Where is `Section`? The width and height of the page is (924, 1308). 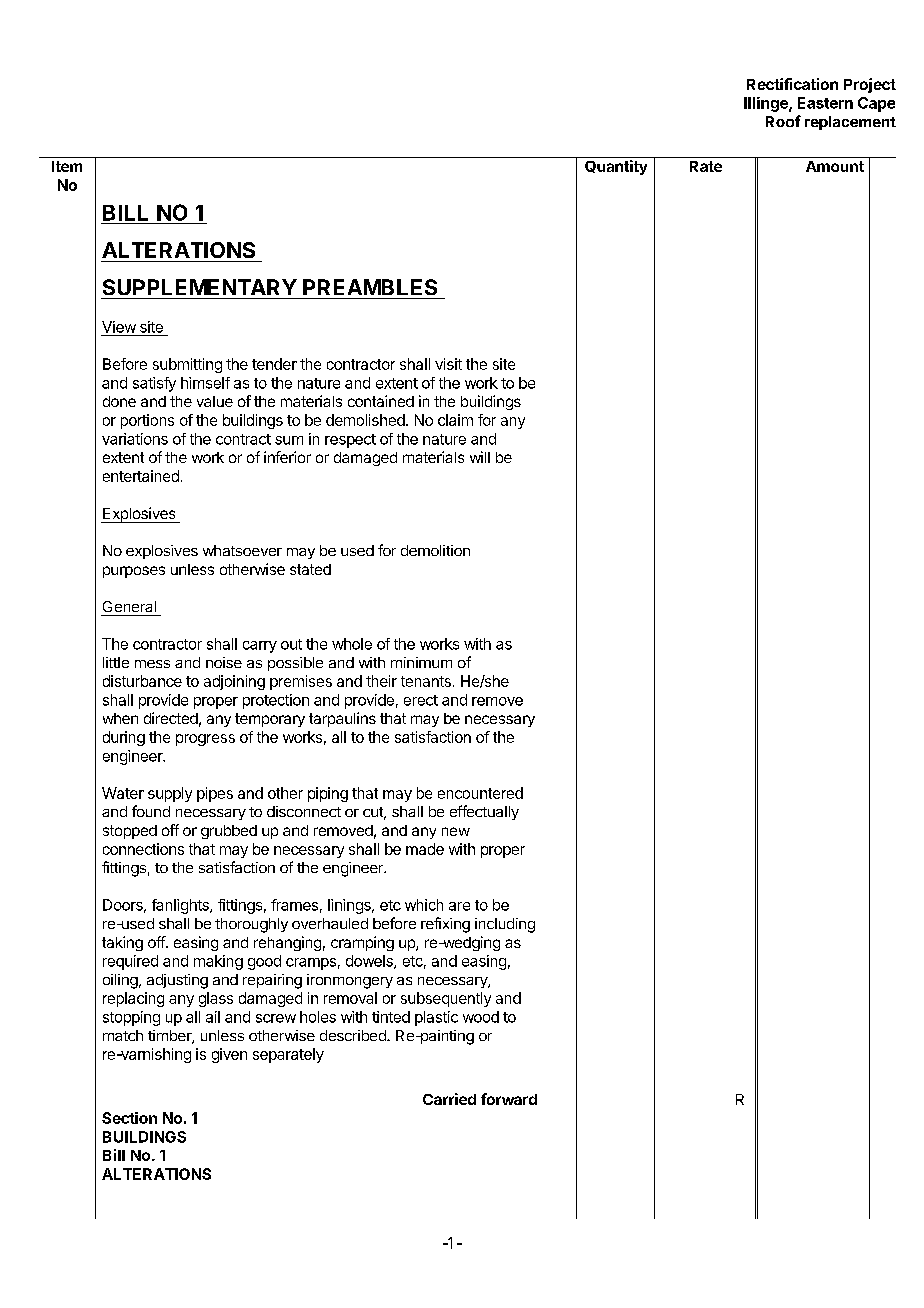 Section is located at coordinates (129, 1118).
